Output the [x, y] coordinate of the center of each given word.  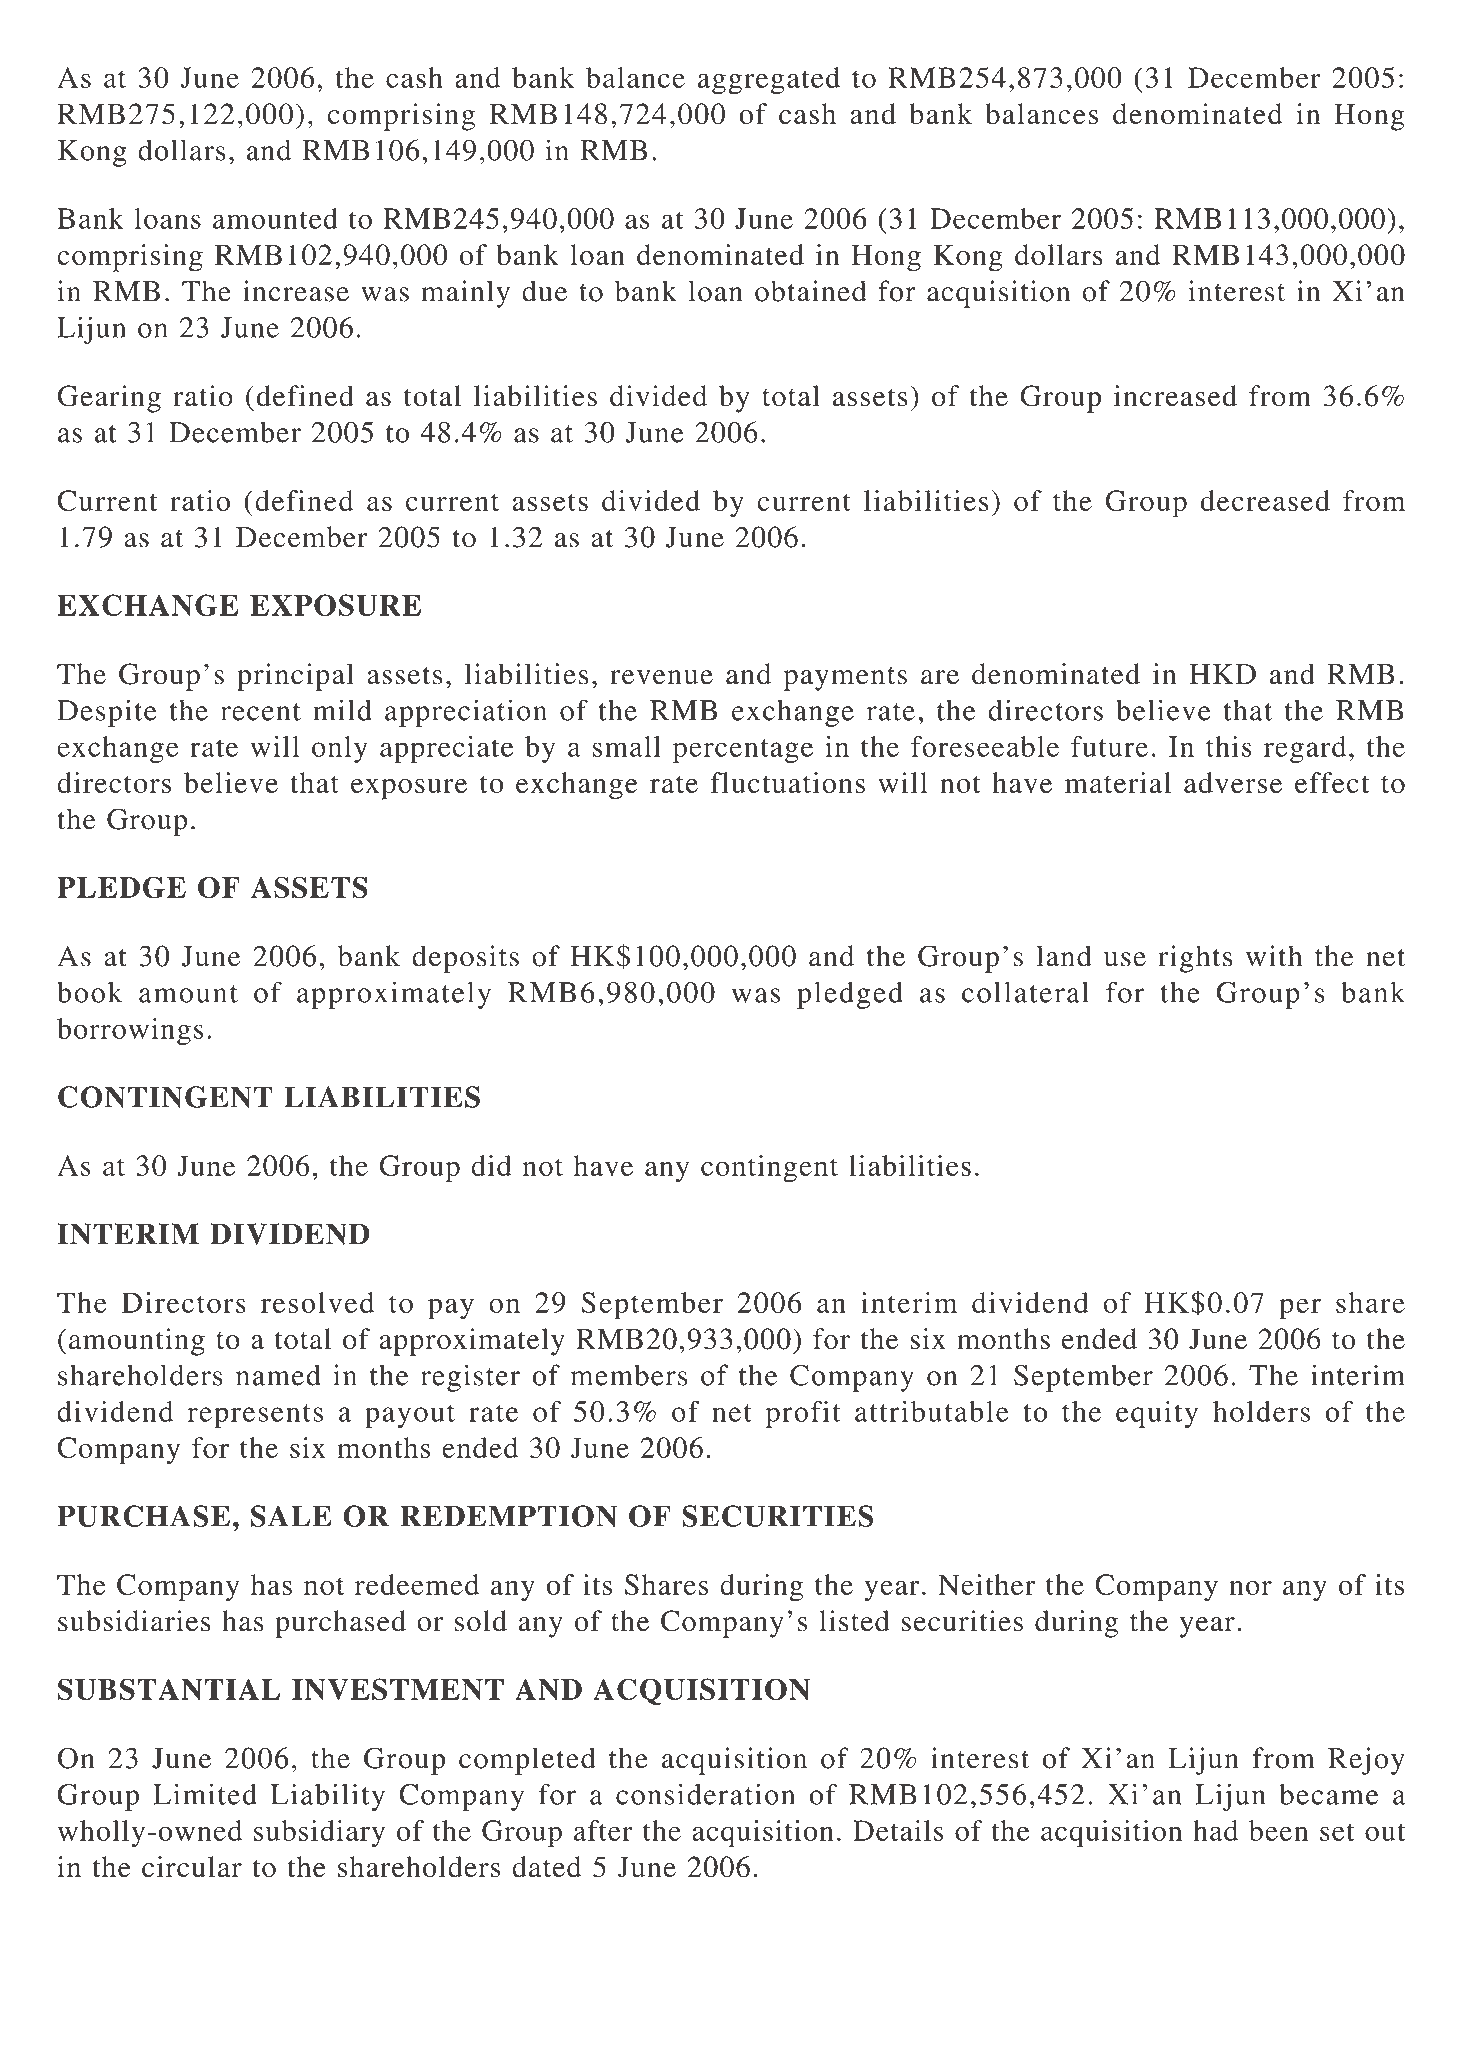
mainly [465, 294]
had [1215, 1830]
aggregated [769, 81]
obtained [811, 291]
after [603, 1830]
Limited [205, 1794]
